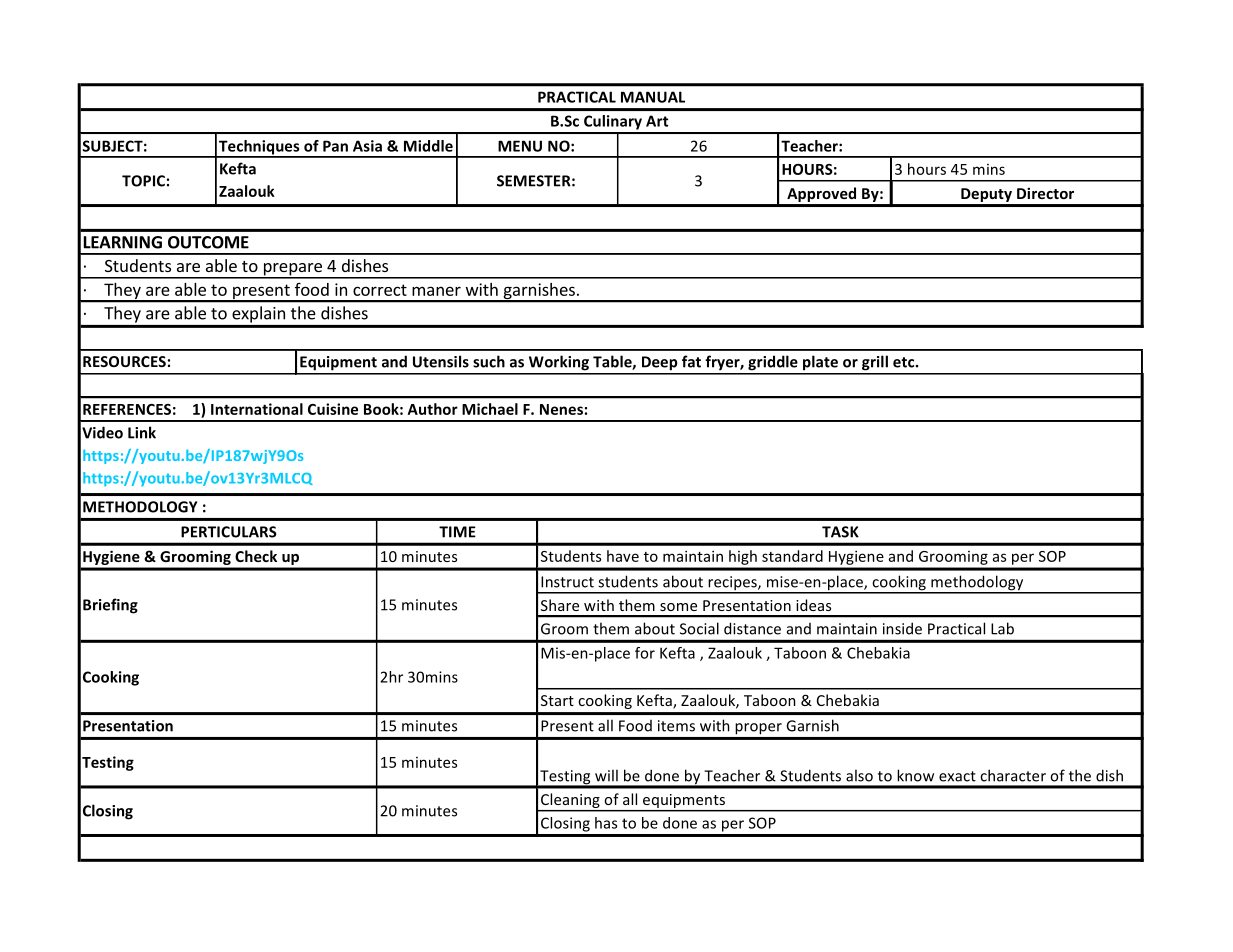  Describe the element at coordinates (142, 432) in the screenshot. I see `Link` at that location.
